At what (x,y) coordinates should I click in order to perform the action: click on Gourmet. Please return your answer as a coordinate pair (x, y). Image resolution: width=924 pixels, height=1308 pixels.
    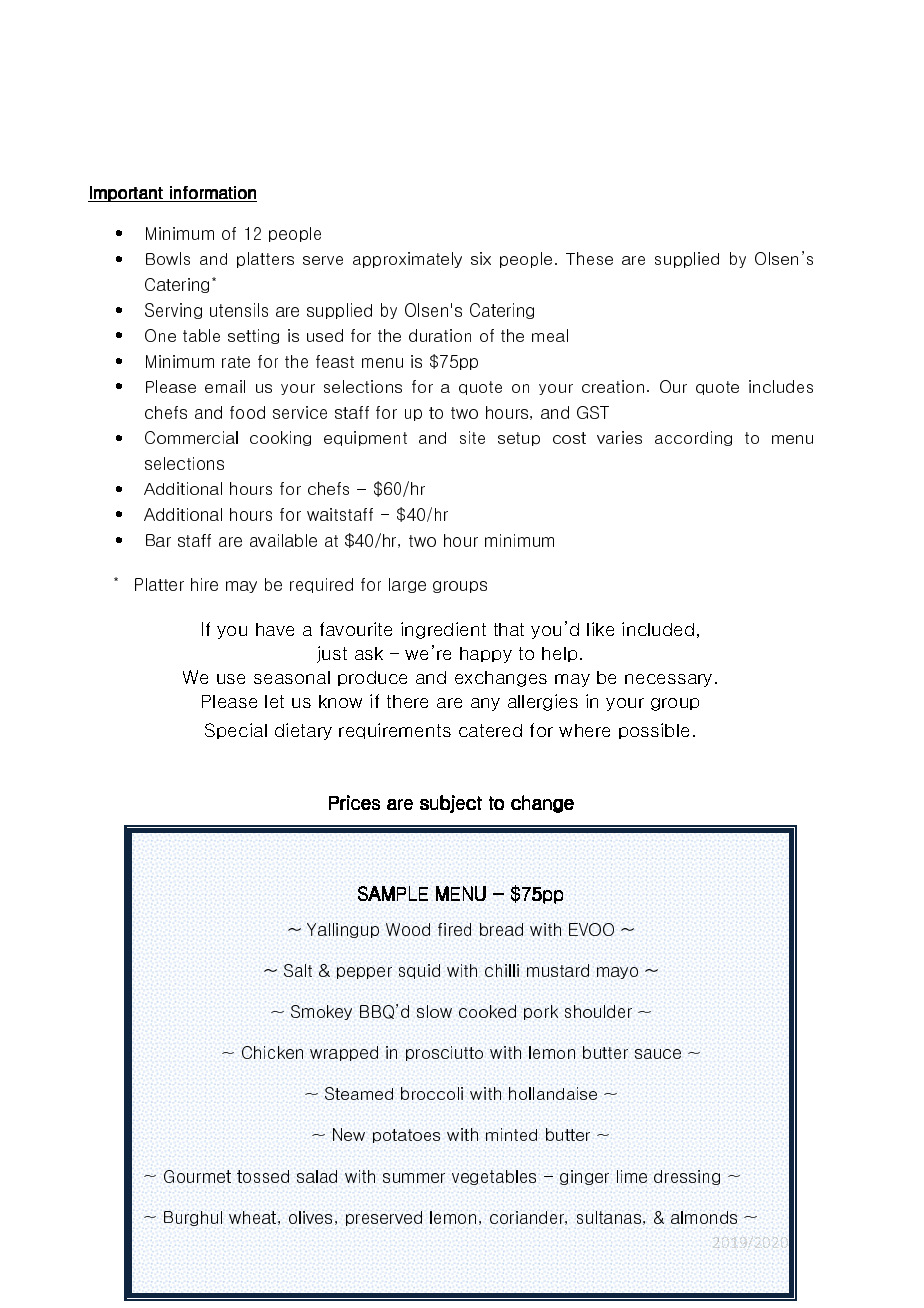
    Looking at the image, I should click on (197, 1176).
